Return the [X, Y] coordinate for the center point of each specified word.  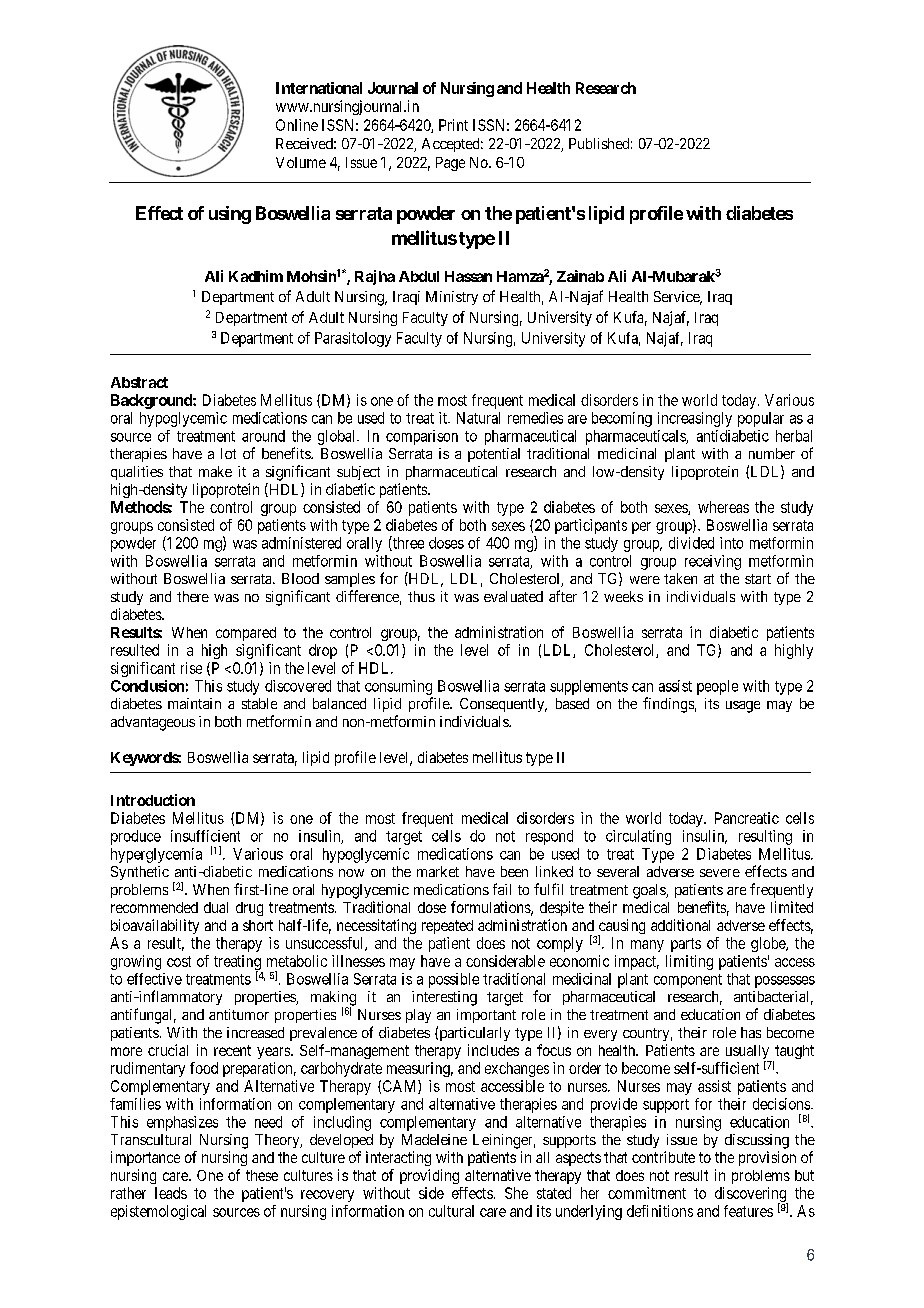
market [438, 871]
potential [494, 455]
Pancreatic [747, 818]
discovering [751, 1196]
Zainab [580, 276]
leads [171, 1193]
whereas [723, 507]
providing [429, 1176]
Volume [301, 162]
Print [453, 125]
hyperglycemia [156, 855]
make [215, 471]
